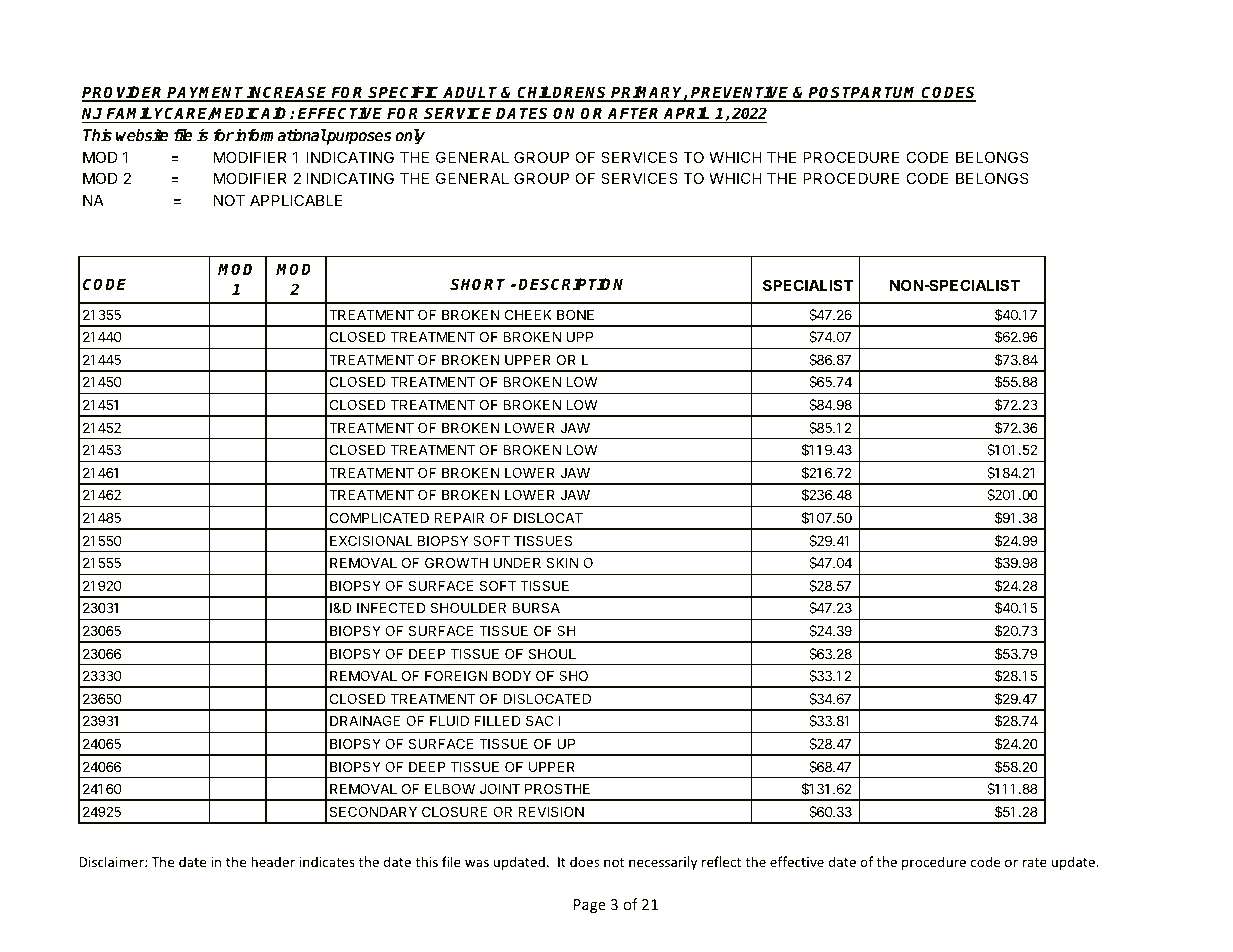 The width and height of the screenshot is (1233, 952). Describe the element at coordinates (528, 314) in the screenshot. I see `CHEEK` at that location.
